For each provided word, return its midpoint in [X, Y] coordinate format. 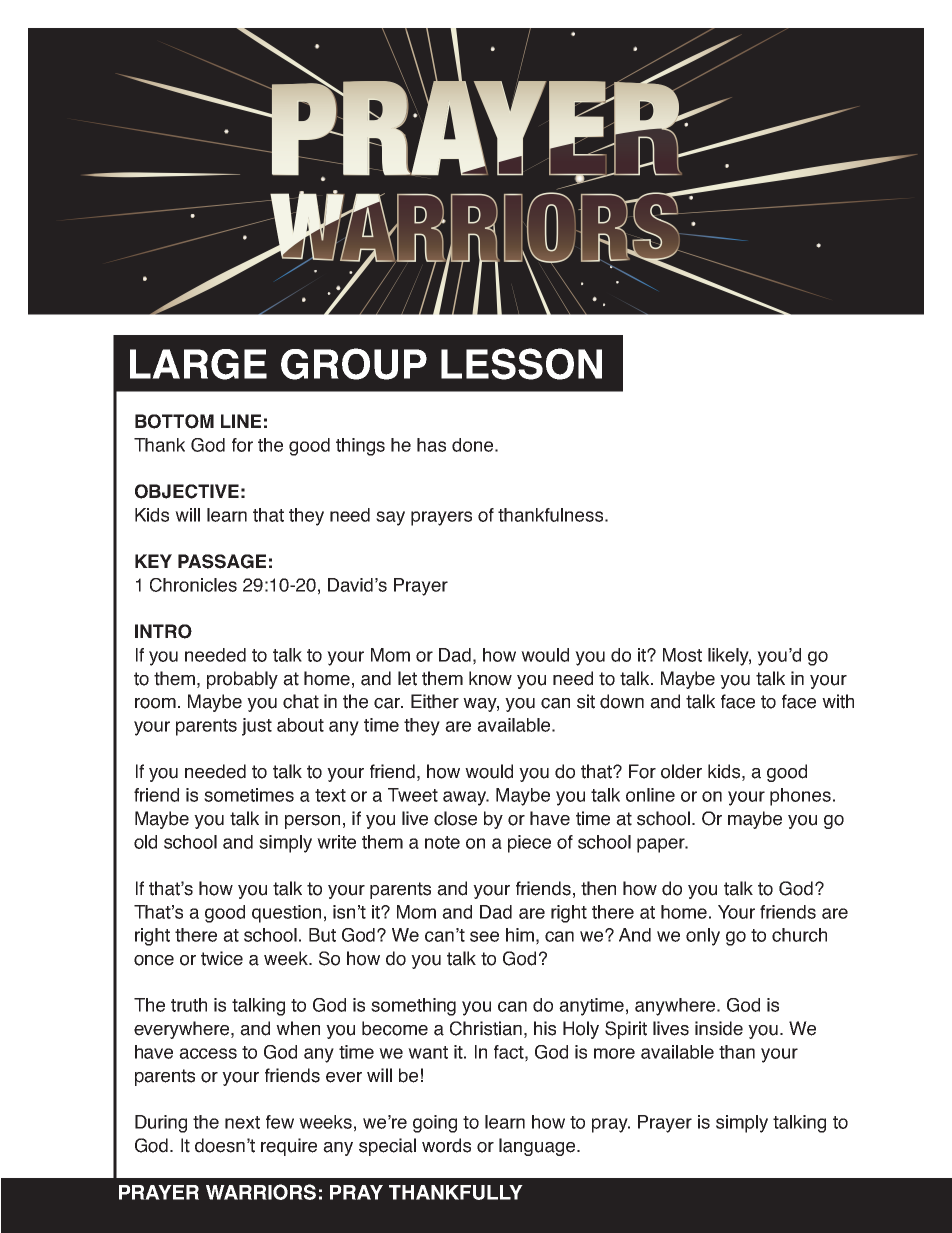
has [431, 445]
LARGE [198, 364]
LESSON [521, 364]
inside [719, 1028]
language [537, 1147]
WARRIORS [261, 1192]
